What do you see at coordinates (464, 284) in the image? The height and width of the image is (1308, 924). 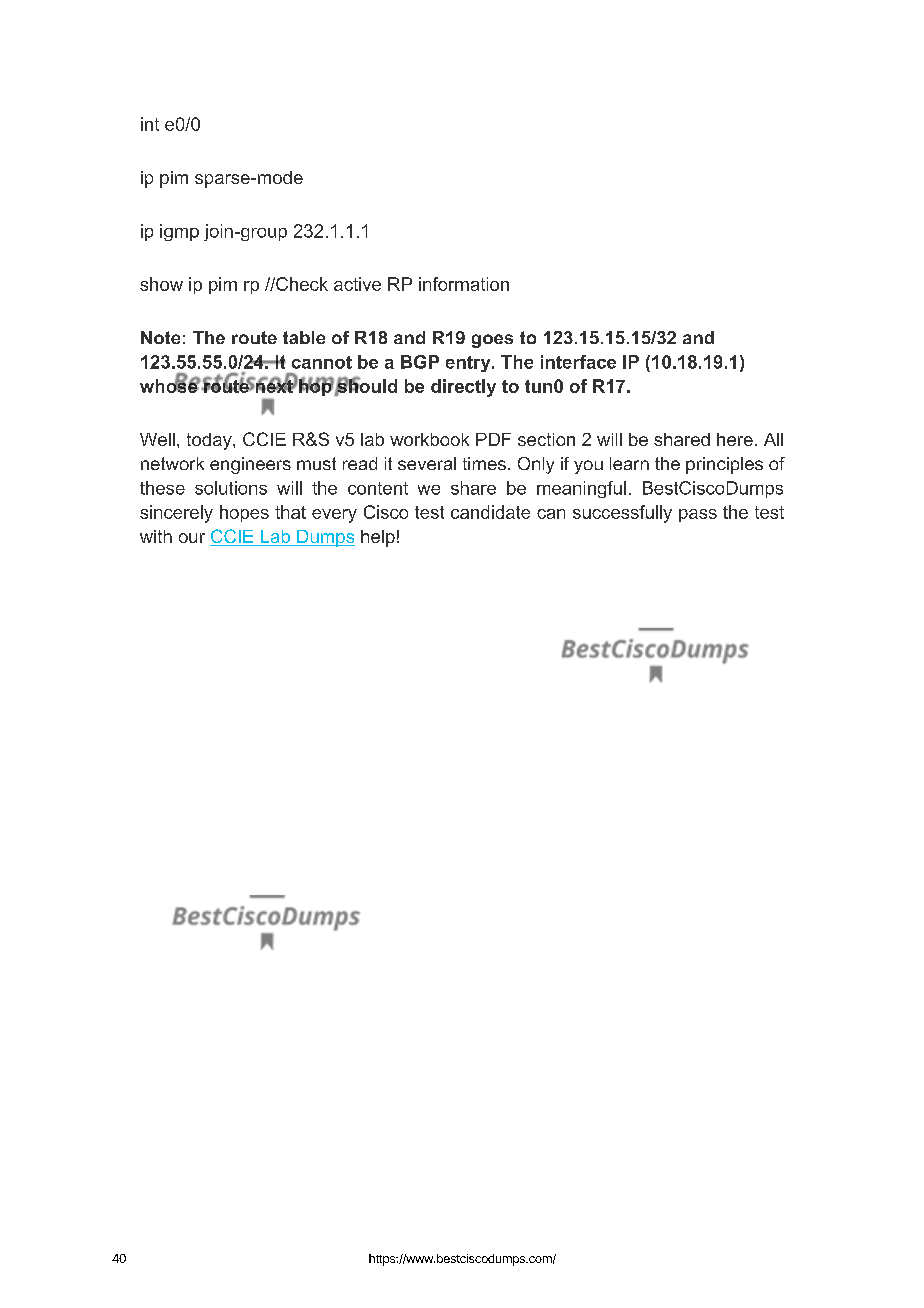 I see `information` at bounding box center [464, 284].
